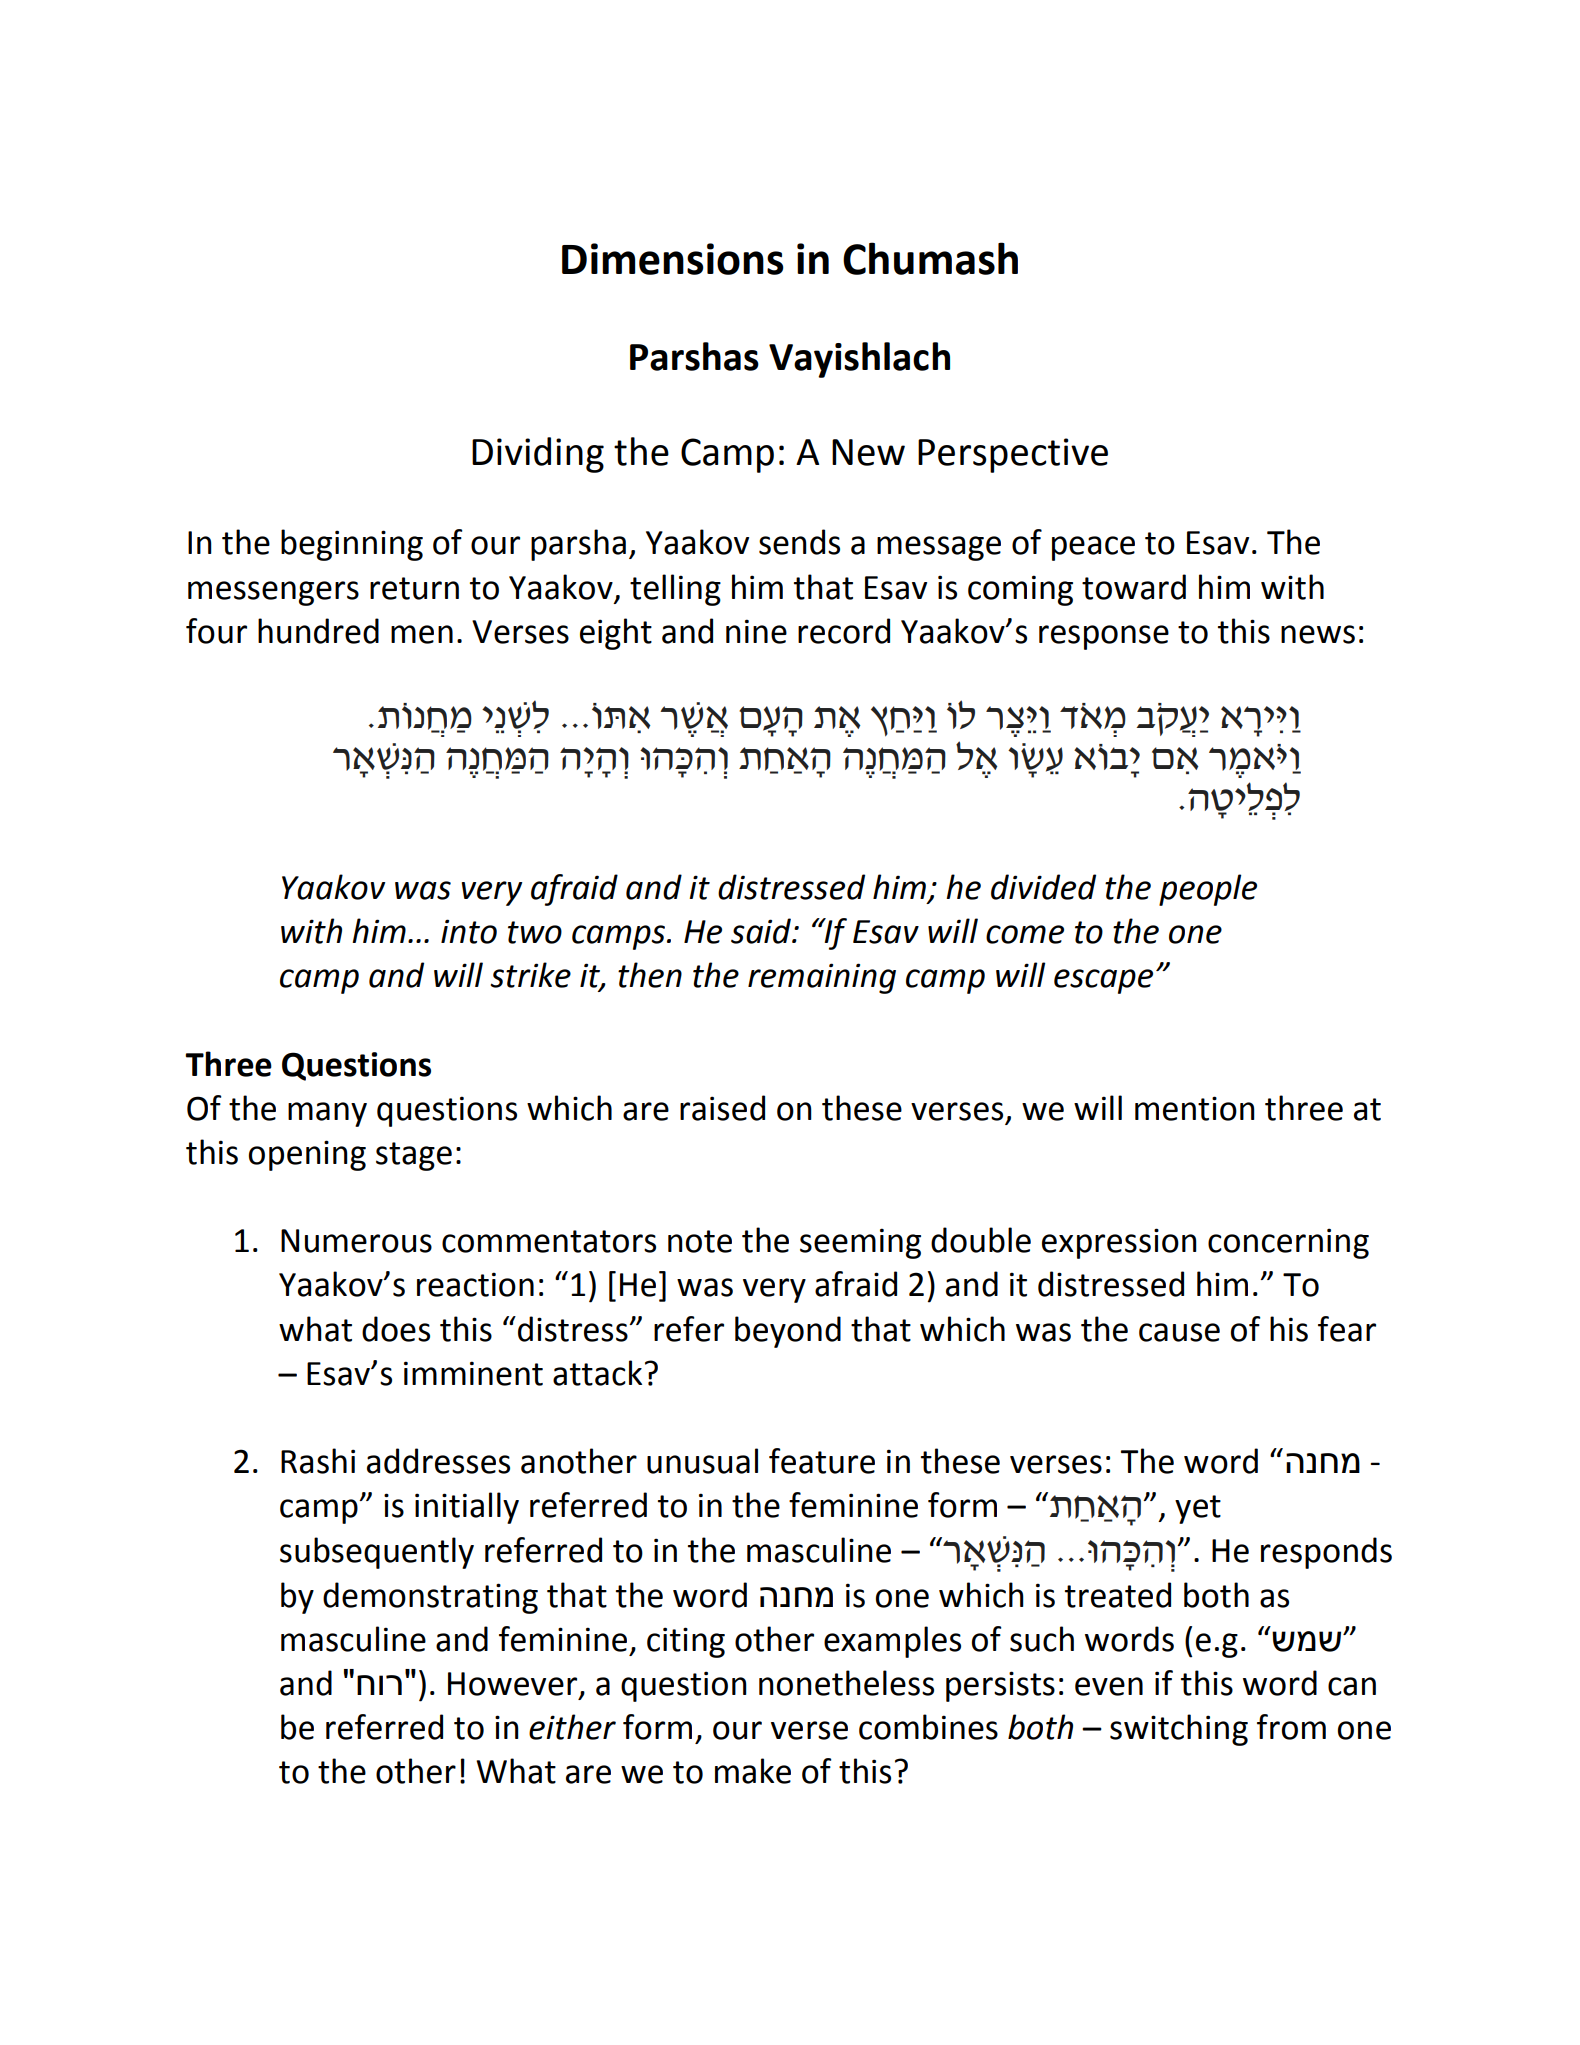 This screenshot has height=2045, width=1580. What do you see at coordinates (788, 1332) in the screenshot?
I see `beyond` at bounding box center [788, 1332].
